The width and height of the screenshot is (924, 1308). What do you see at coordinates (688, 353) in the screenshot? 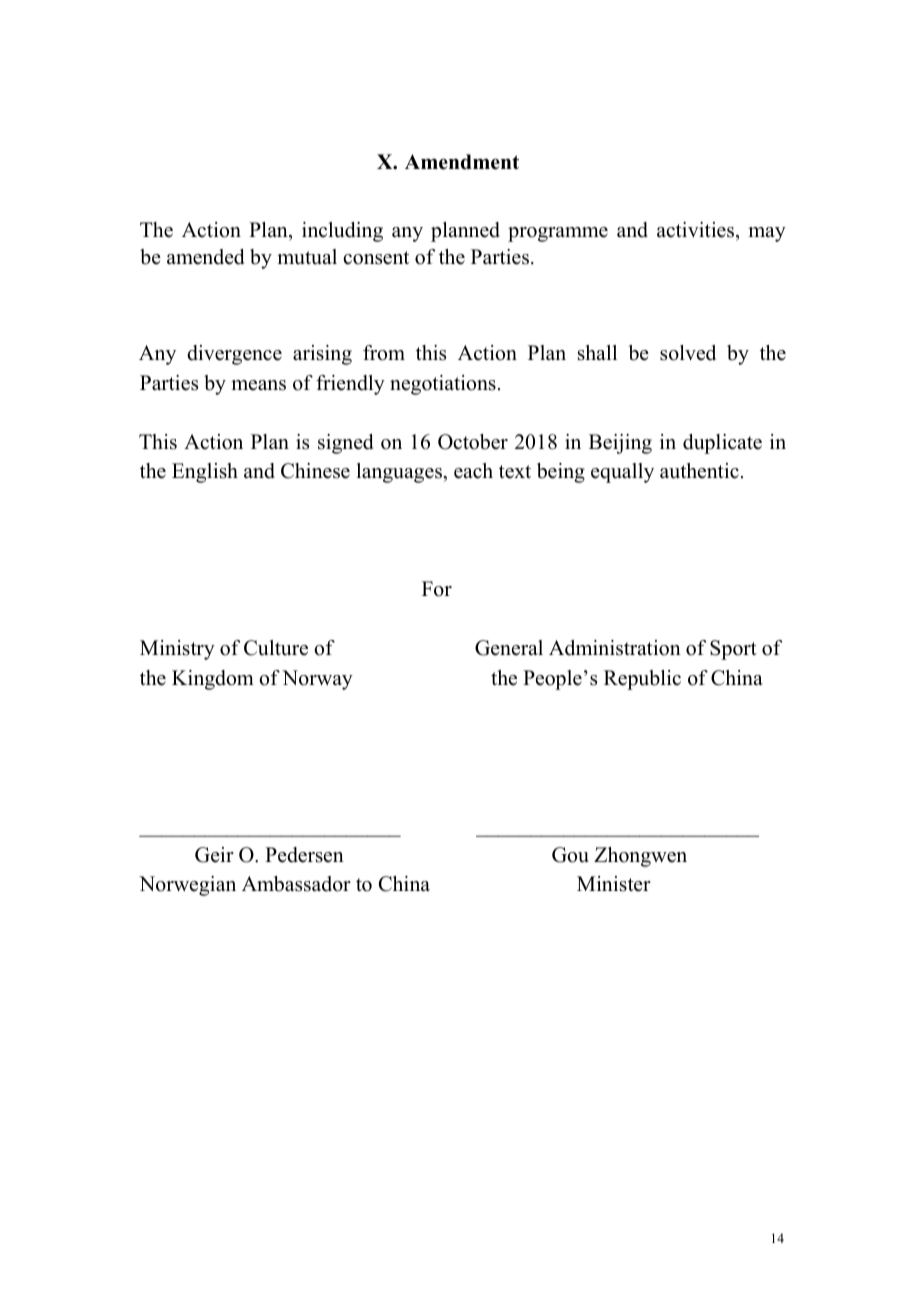
I see `solved` at bounding box center [688, 353].
